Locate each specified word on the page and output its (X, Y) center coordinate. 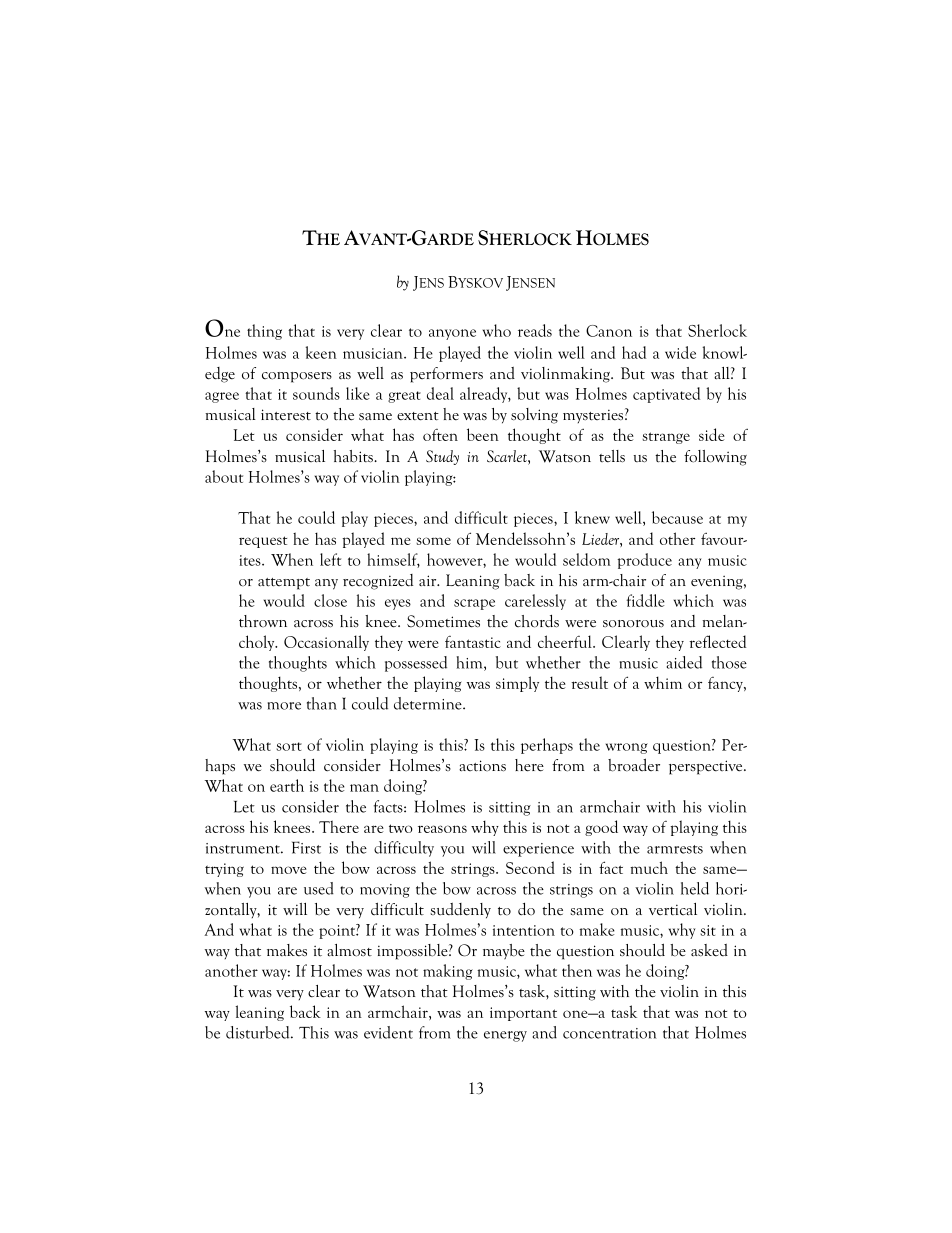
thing (264, 332)
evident (388, 1032)
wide (680, 352)
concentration (610, 1033)
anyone (452, 334)
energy (505, 1036)
